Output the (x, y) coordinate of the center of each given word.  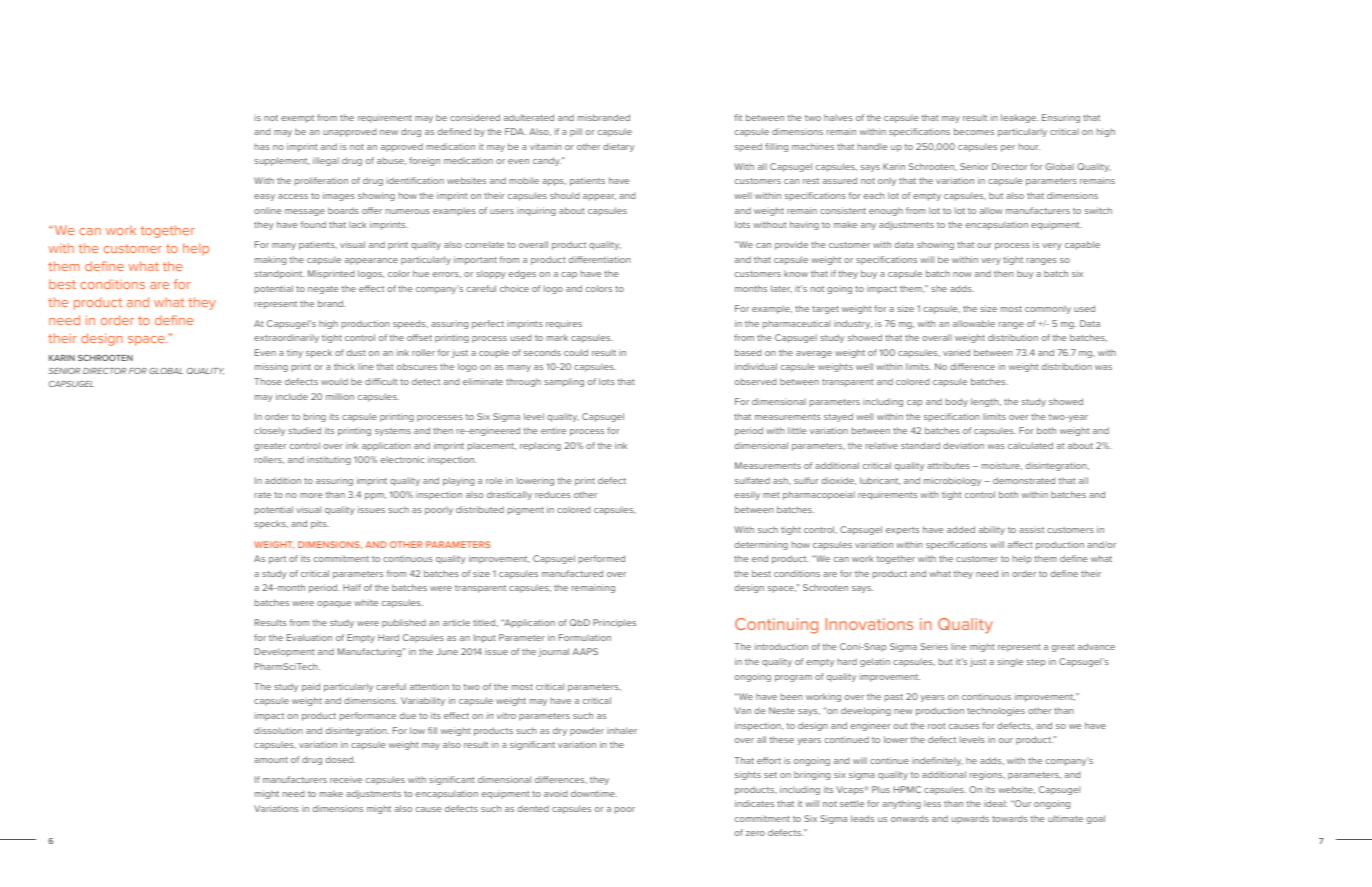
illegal (326, 161)
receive (346, 779)
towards (1010, 818)
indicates (754, 803)
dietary (618, 147)
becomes (974, 131)
